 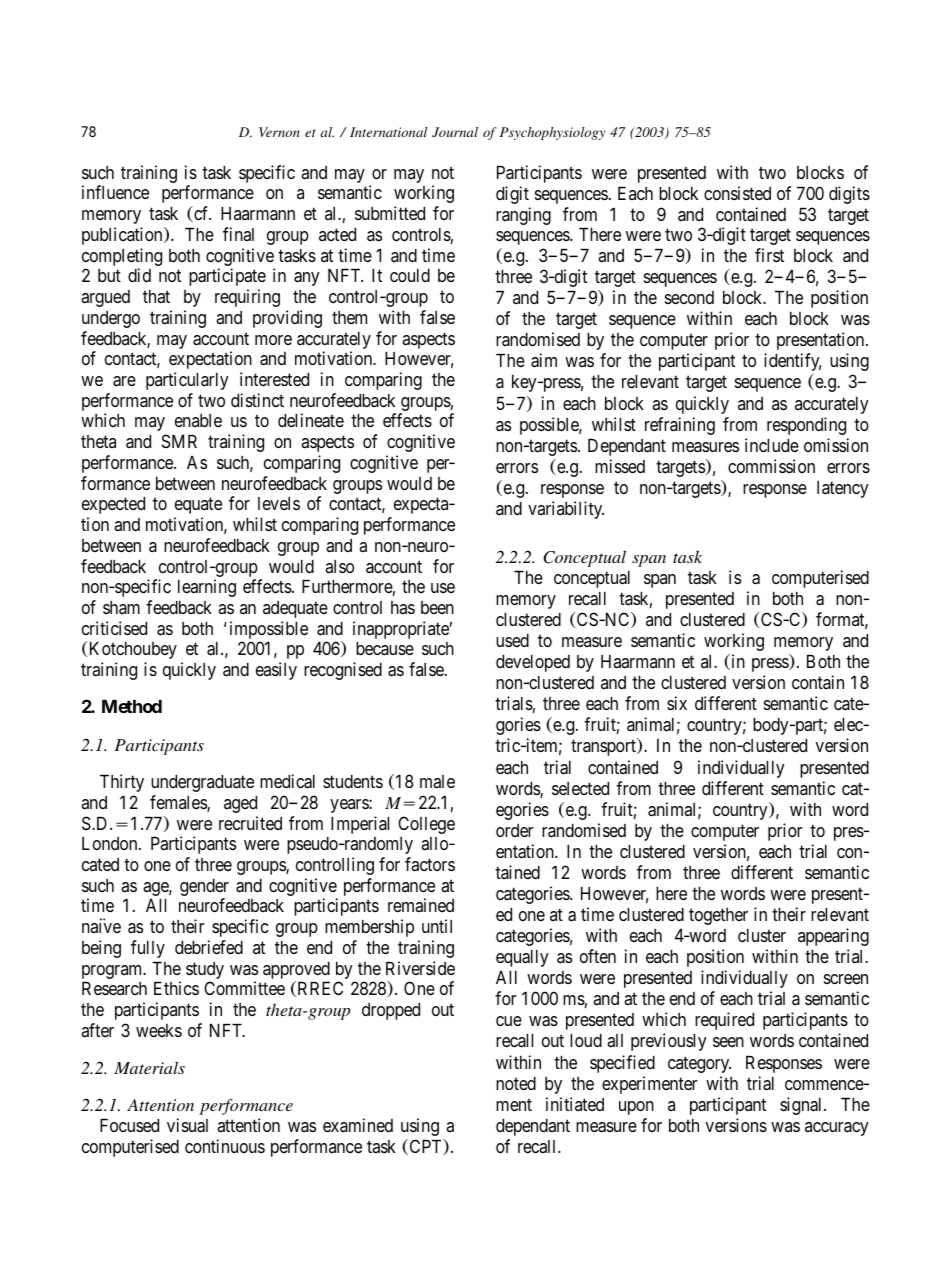 What do you see at coordinates (718, 916) in the screenshot?
I see `together` at bounding box center [718, 916].
